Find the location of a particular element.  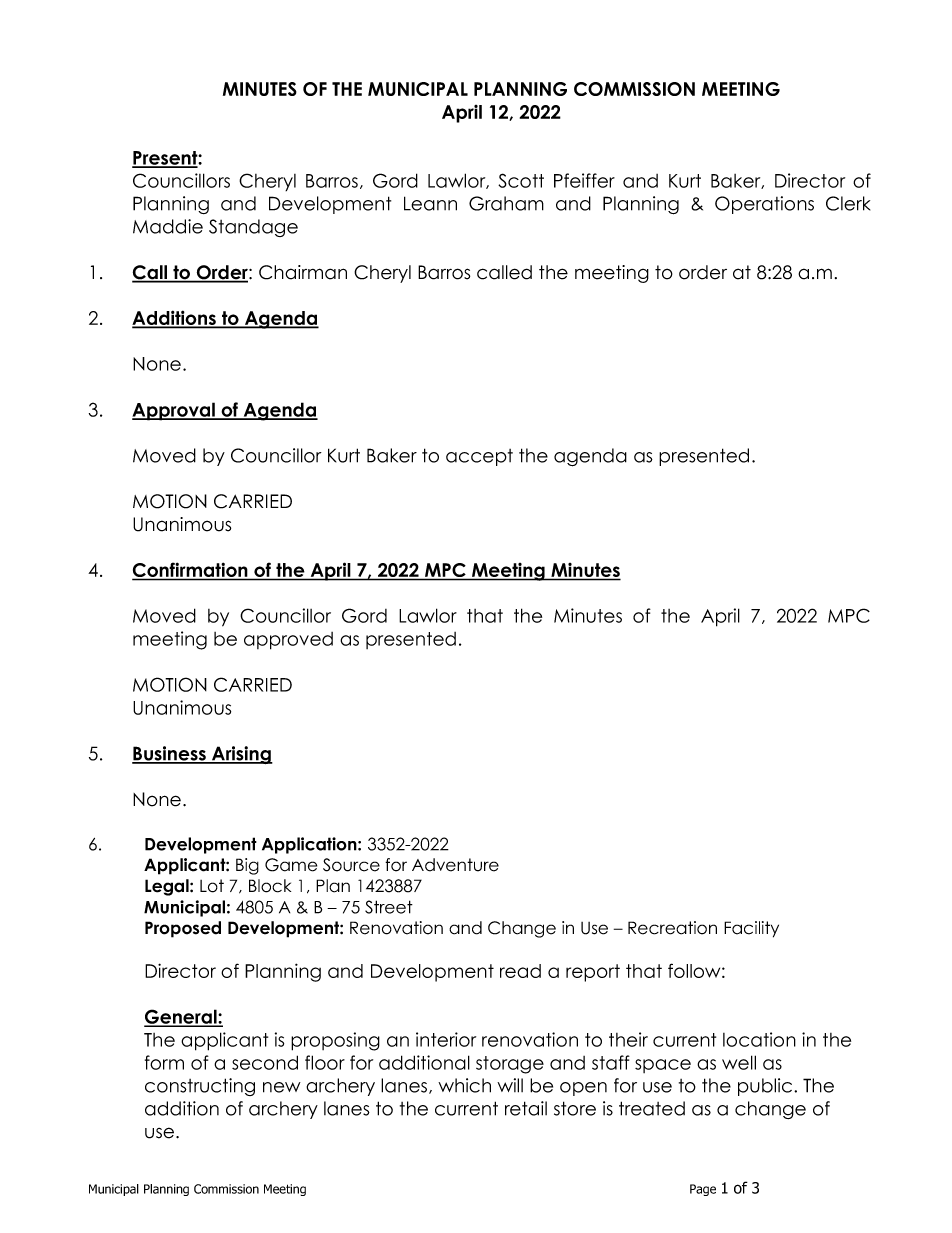

Graham is located at coordinates (506, 203).
